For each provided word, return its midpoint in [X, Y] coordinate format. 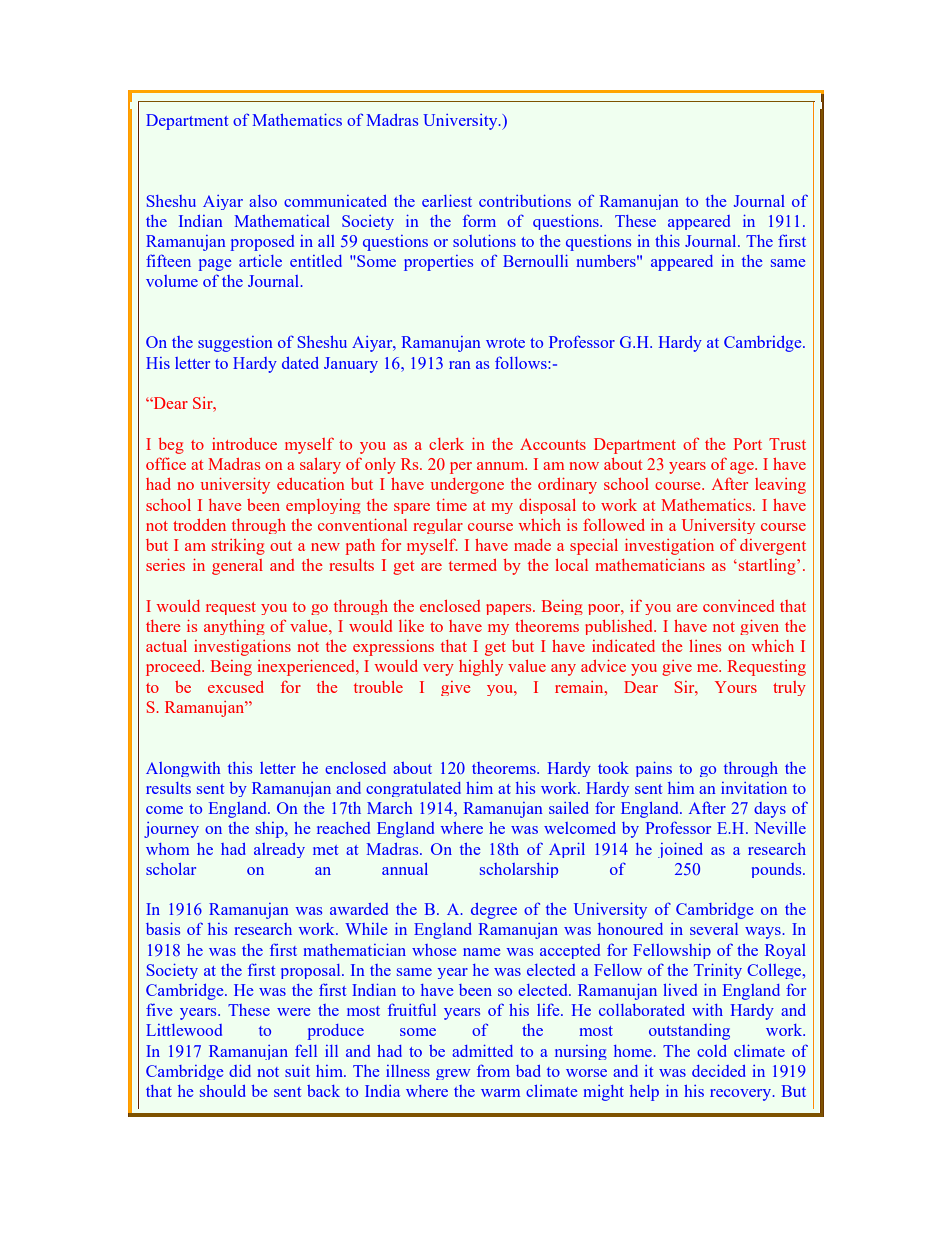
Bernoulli [535, 261]
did [240, 1071]
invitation [754, 788]
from [493, 1070]
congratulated [413, 789]
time [451, 505]
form [479, 220]
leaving [780, 486]
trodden [199, 525]
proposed [262, 243]
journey [171, 830]
